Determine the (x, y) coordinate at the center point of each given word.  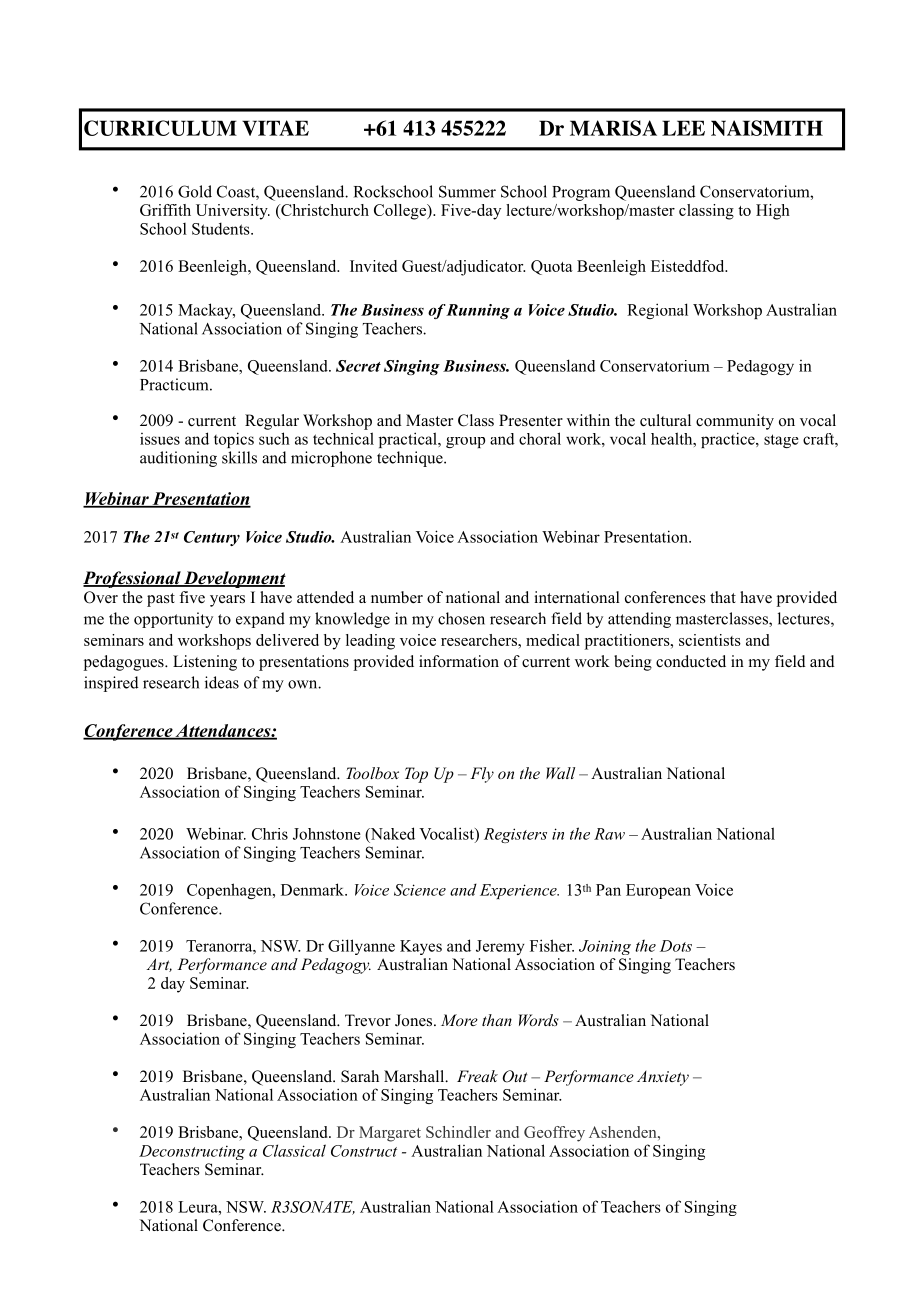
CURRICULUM (160, 128)
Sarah (360, 1076)
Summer (467, 191)
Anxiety (663, 1078)
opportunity (173, 620)
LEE (683, 128)
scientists (710, 640)
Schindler (458, 1132)
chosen (461, 618)
